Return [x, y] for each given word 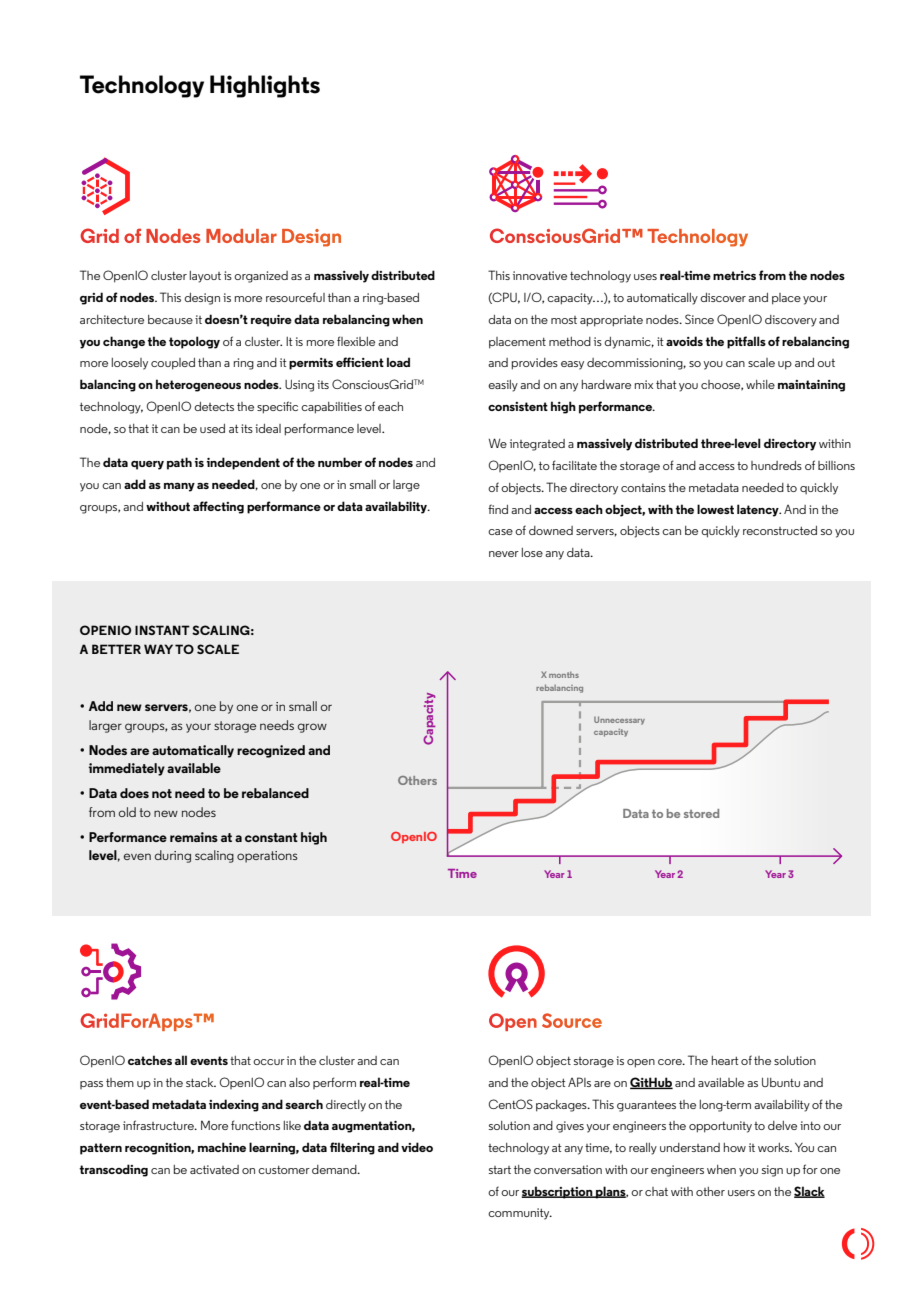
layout [205, 277]
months [564, 674]
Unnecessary [619, 720]
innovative [540, 275]
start [500, 1170]
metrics [734, 275]
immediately [127, 769]
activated [214, 1169]
